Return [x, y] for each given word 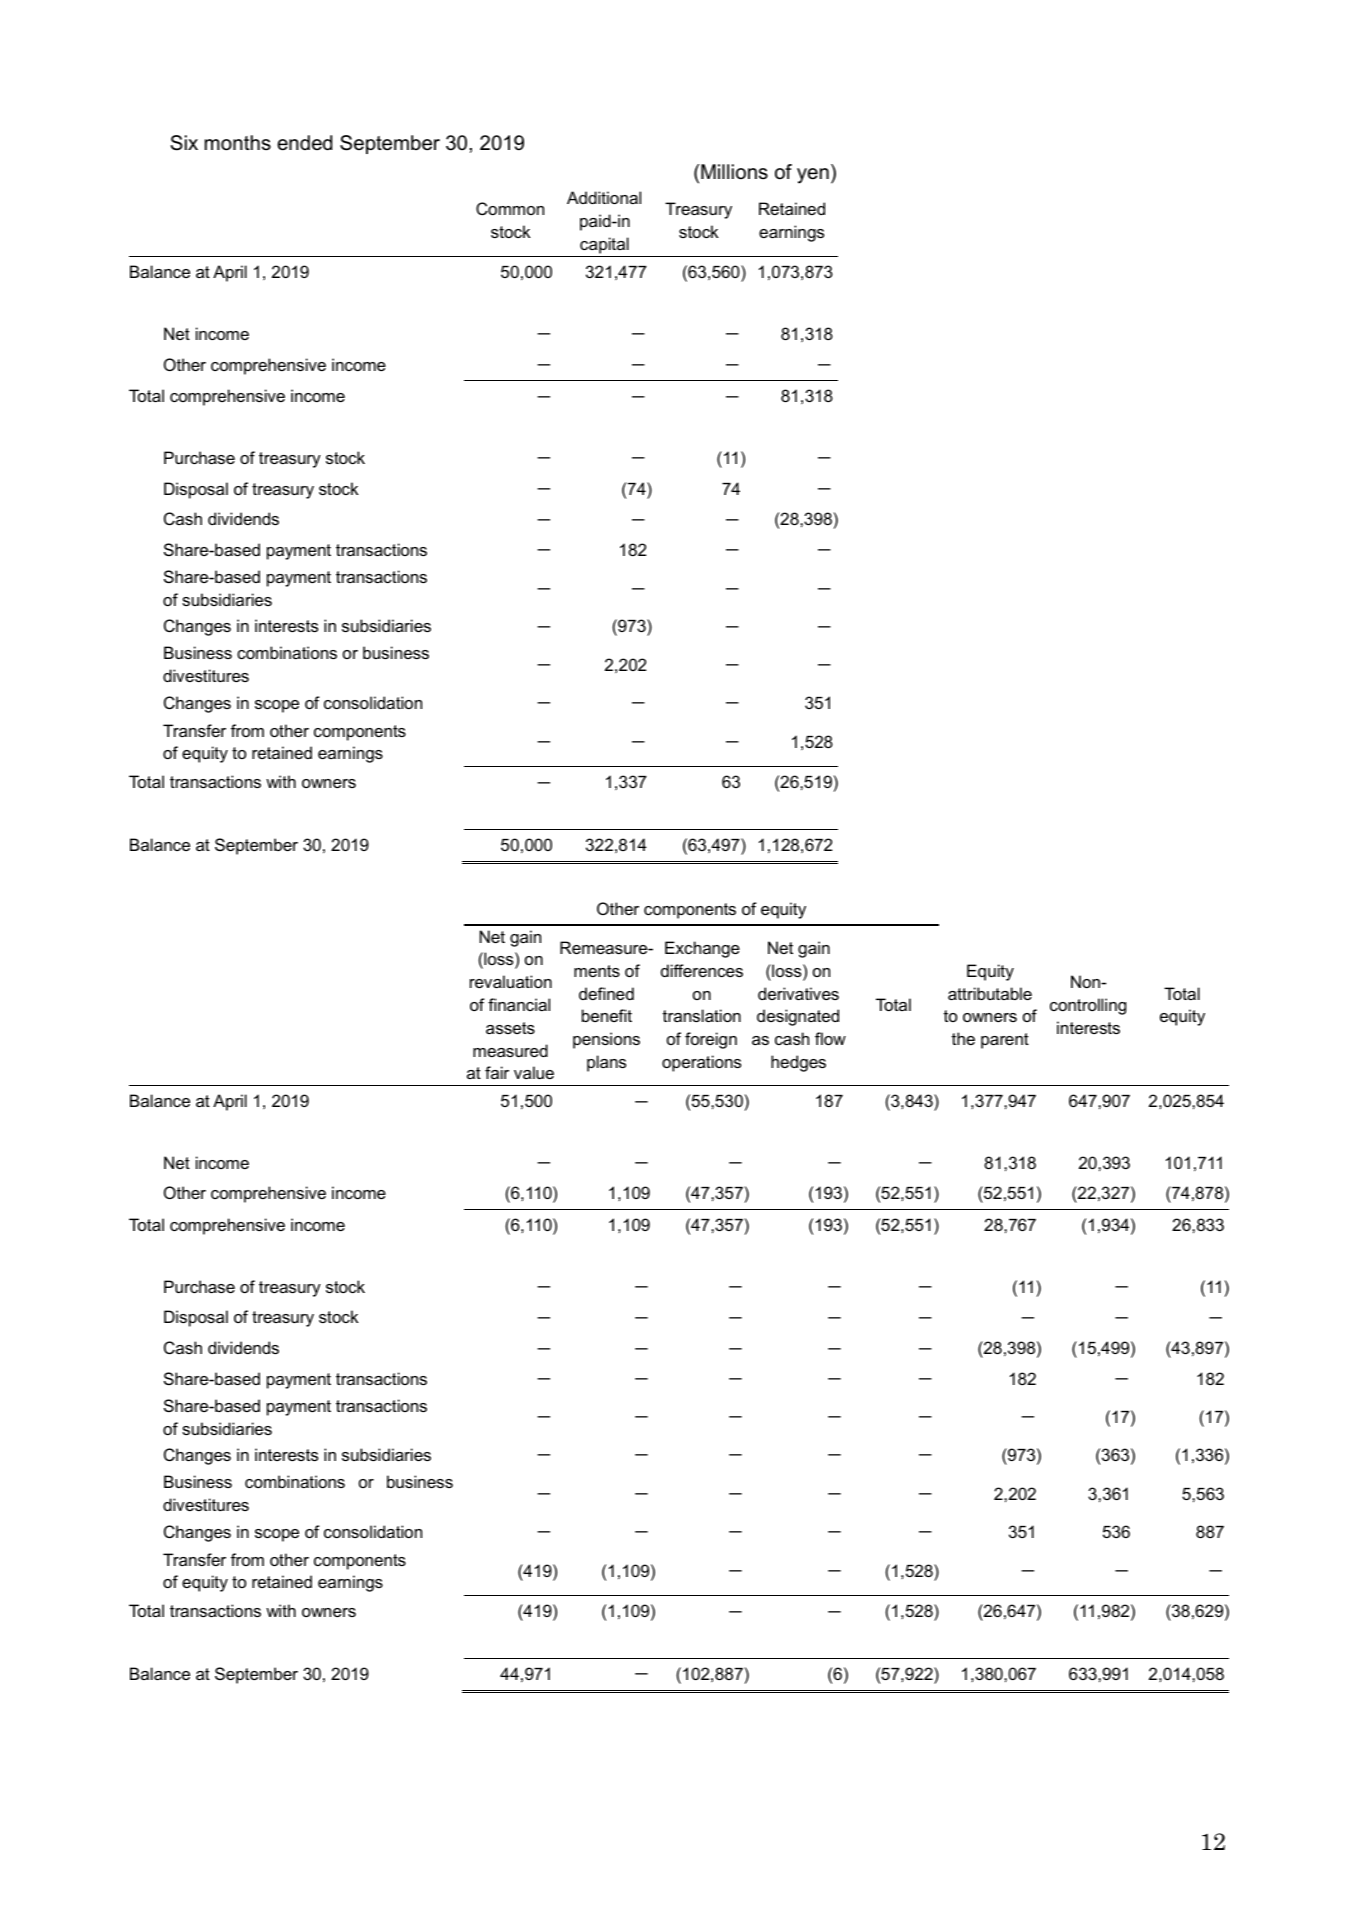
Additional [604, 197]
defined [606, 993]
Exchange [702, 949]
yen [813, 176]
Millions [734, 172]
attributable [990, 993]
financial [519, 1004]
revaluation [511, 981]
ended [304, 143]
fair [497, 1072]
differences [702, 970]
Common [510, 208]
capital [604, 245]
